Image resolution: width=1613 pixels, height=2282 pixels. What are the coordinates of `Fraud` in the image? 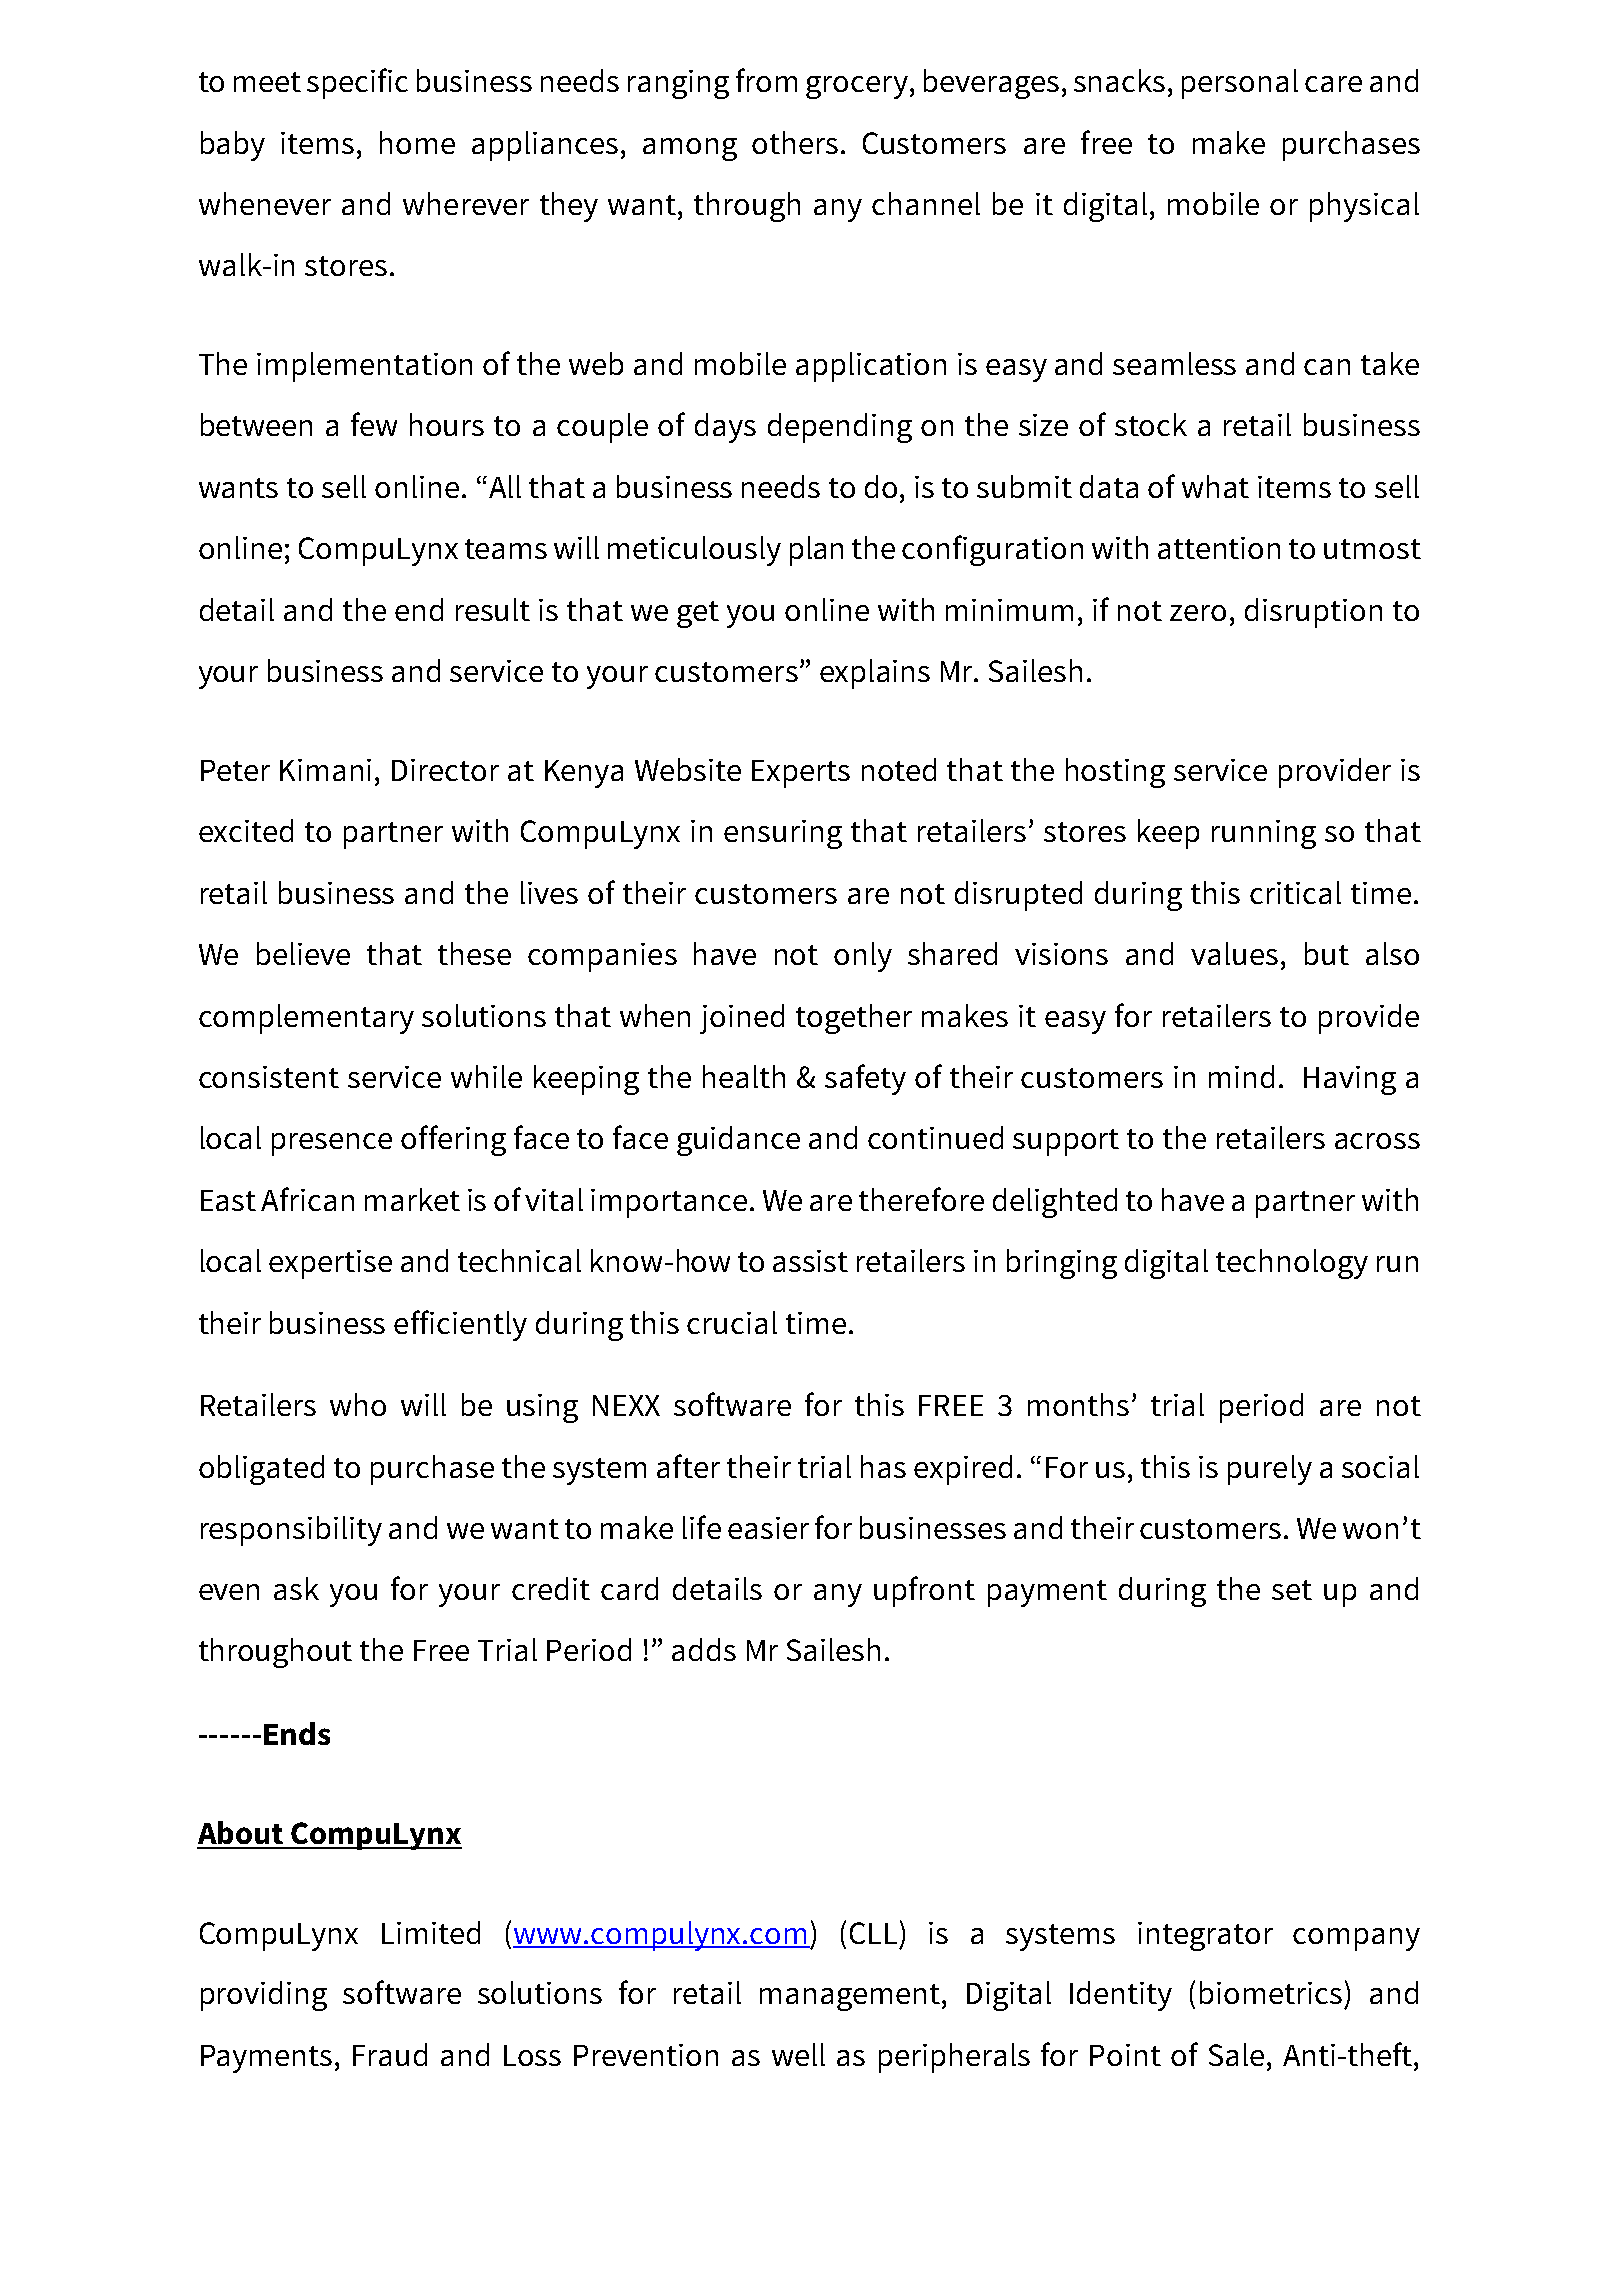 It's located at (390, 2054).
